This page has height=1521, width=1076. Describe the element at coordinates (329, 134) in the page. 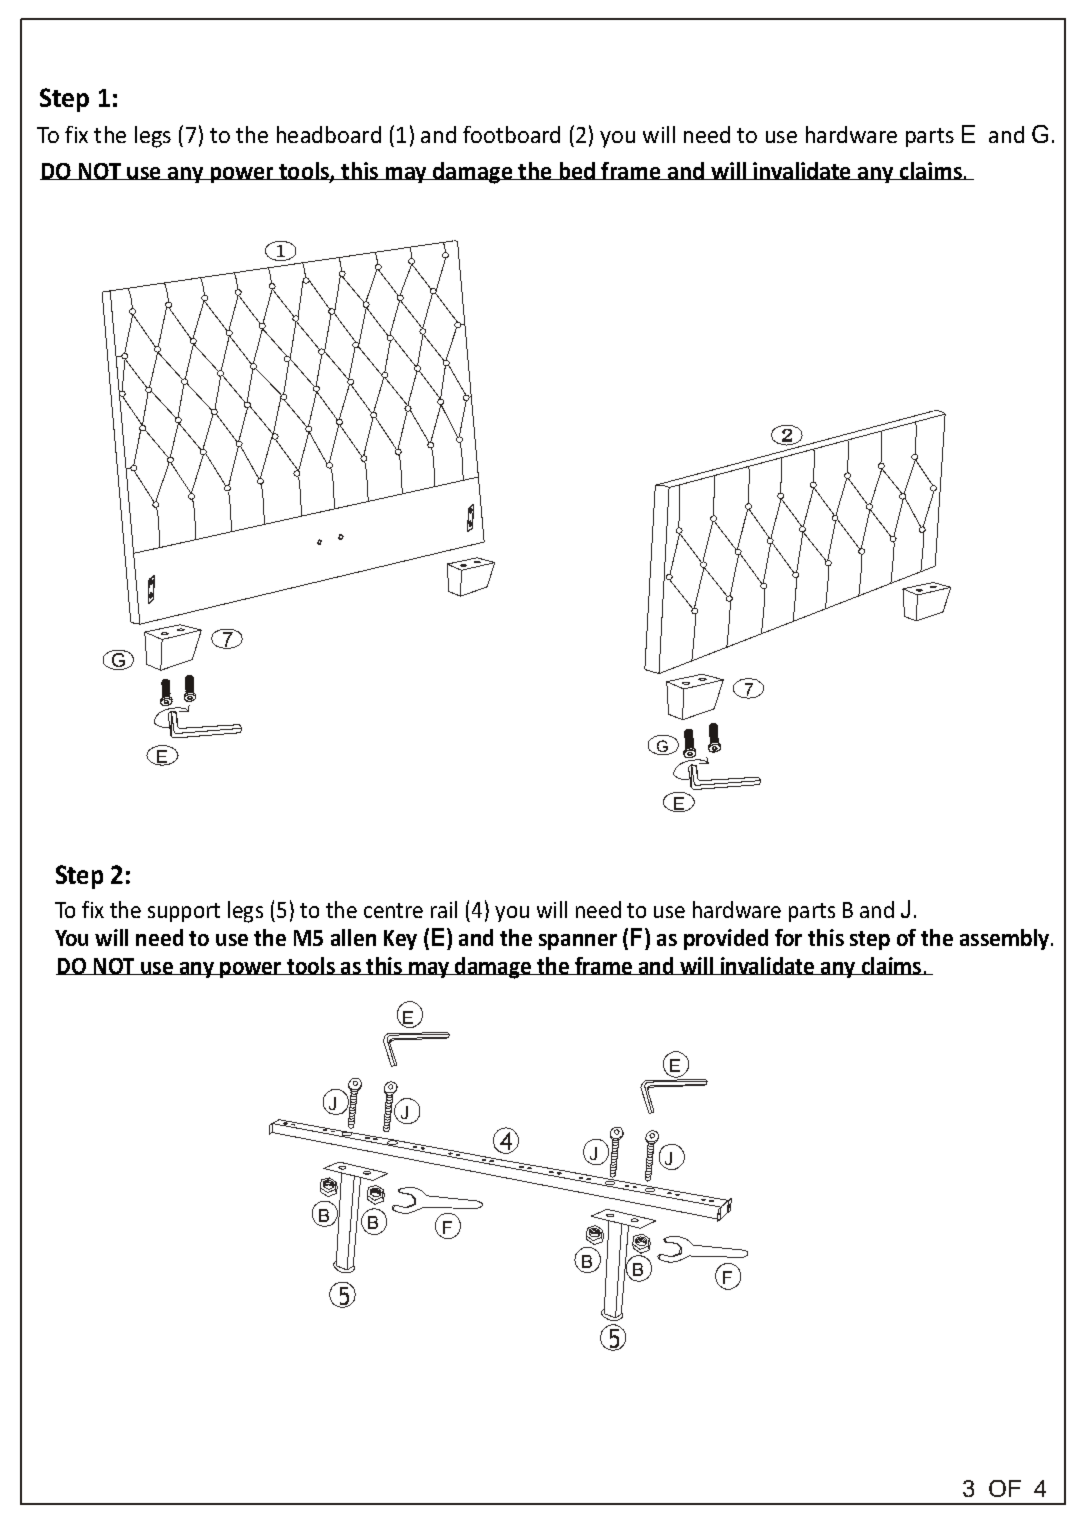

I see `headboard` at that location.
